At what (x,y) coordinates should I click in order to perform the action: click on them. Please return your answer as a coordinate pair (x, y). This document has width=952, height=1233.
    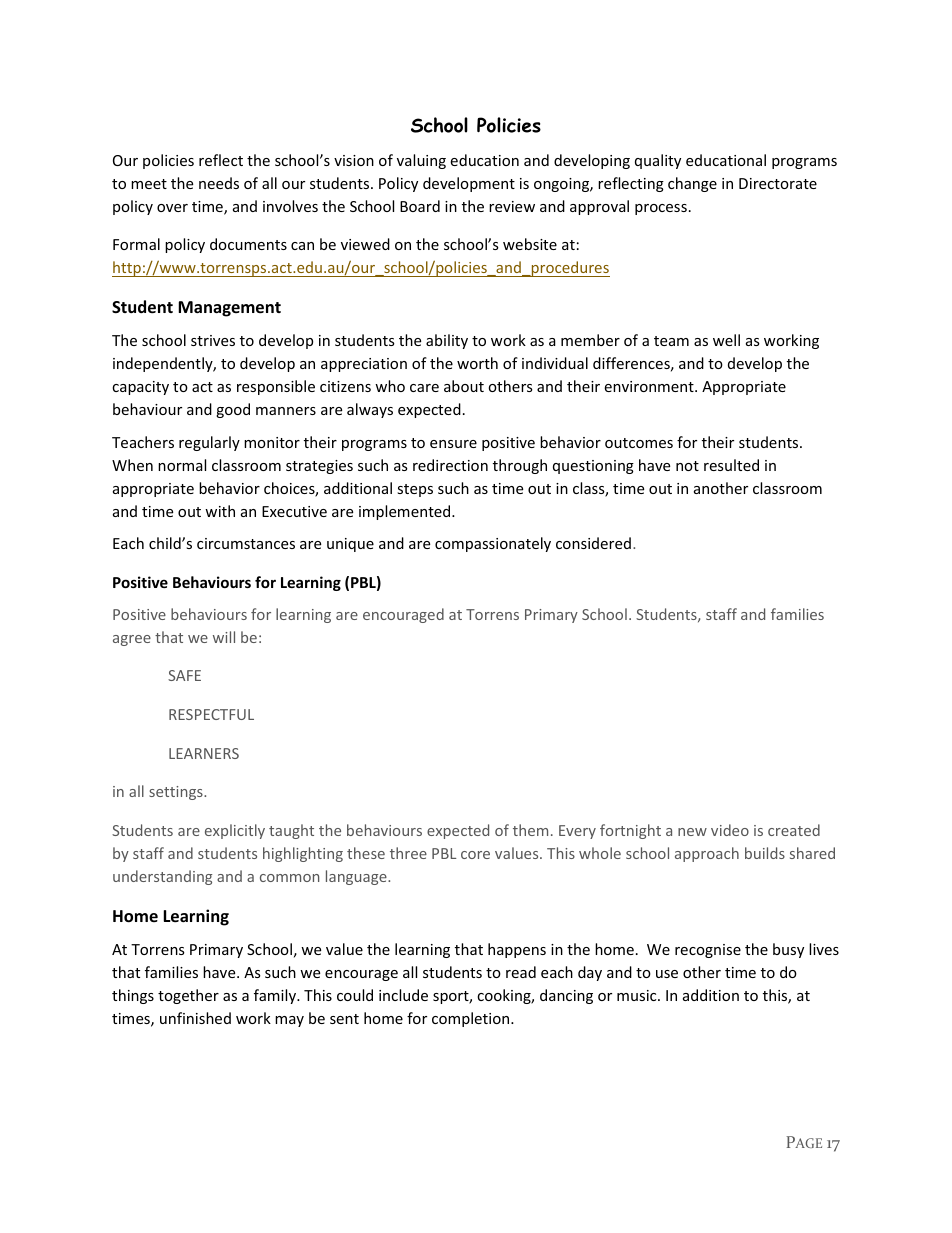
    Looking at the image, I should click on (530, 830).
